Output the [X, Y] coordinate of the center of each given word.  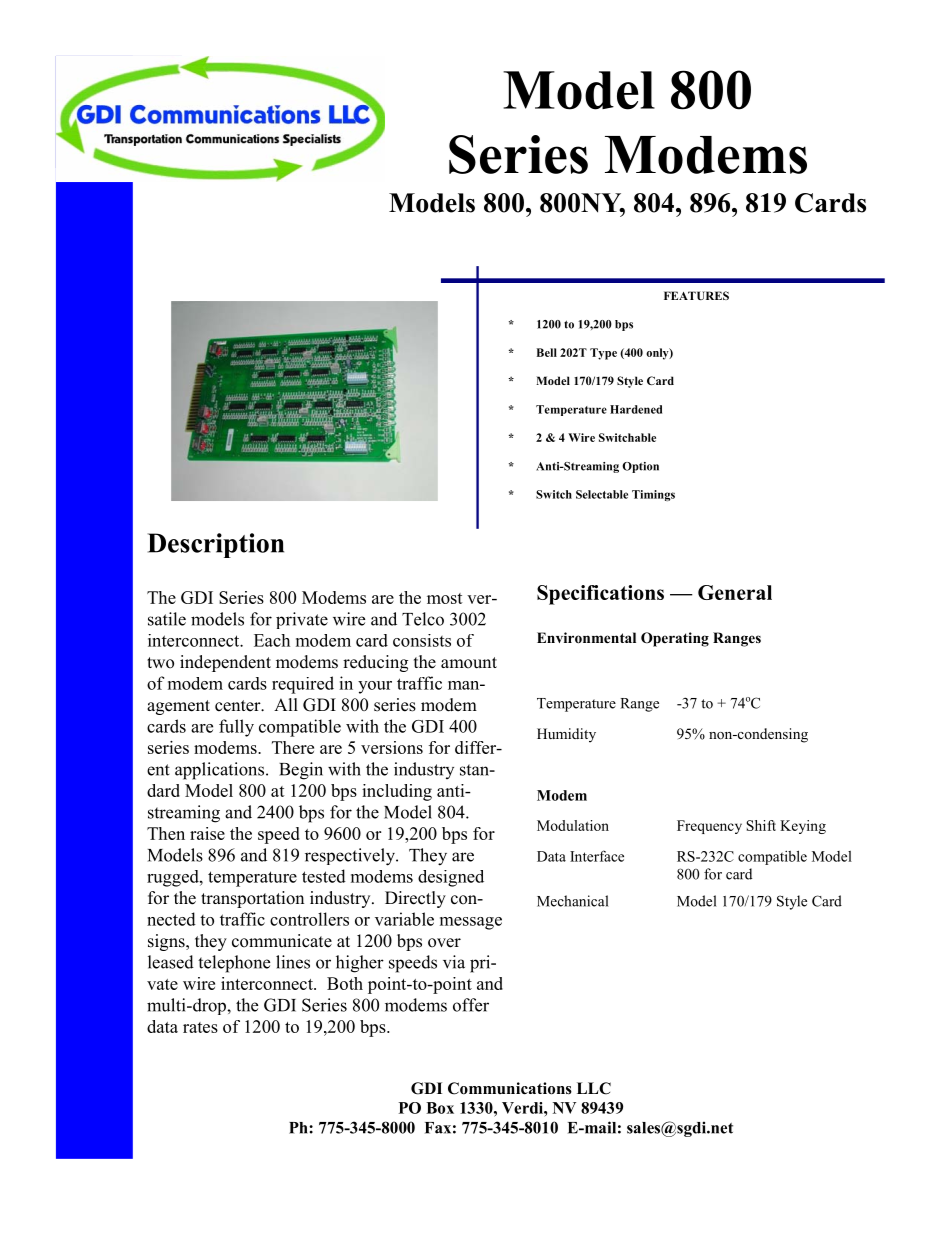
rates [200, 1027]
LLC [594, 1088]
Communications [510, 1088]
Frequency [709, 827]
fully [236, 728]
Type [603, 354]
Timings [653, 495]
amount [469, 663]
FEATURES [696, 295]
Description [216, 545]
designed [451, 878]
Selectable [602, 494]
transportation [252, 899]
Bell [546, 352]
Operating [675, 639]
